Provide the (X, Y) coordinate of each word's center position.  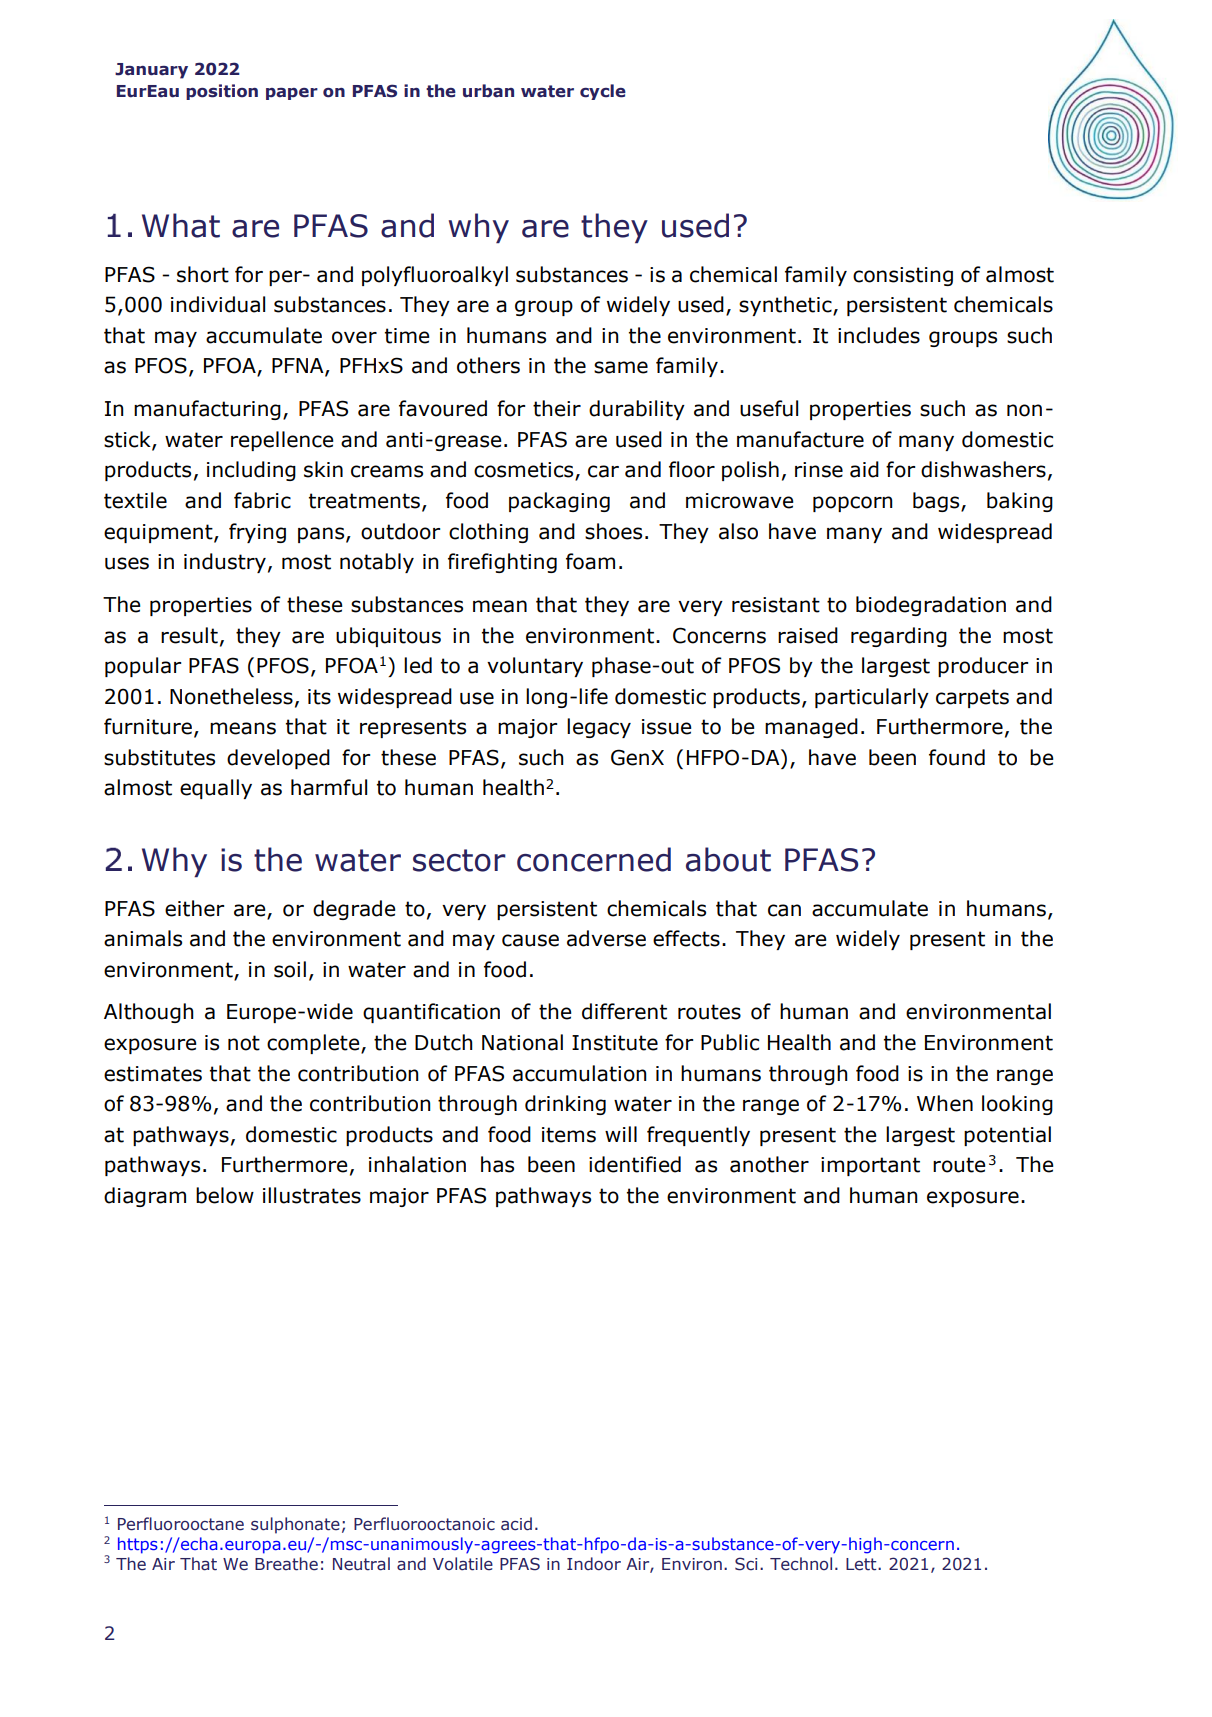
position (222, 92)
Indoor (594, 1564)
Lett (862, 1564)
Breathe (286, 1564)
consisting (903, 276)
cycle (603, 92)
